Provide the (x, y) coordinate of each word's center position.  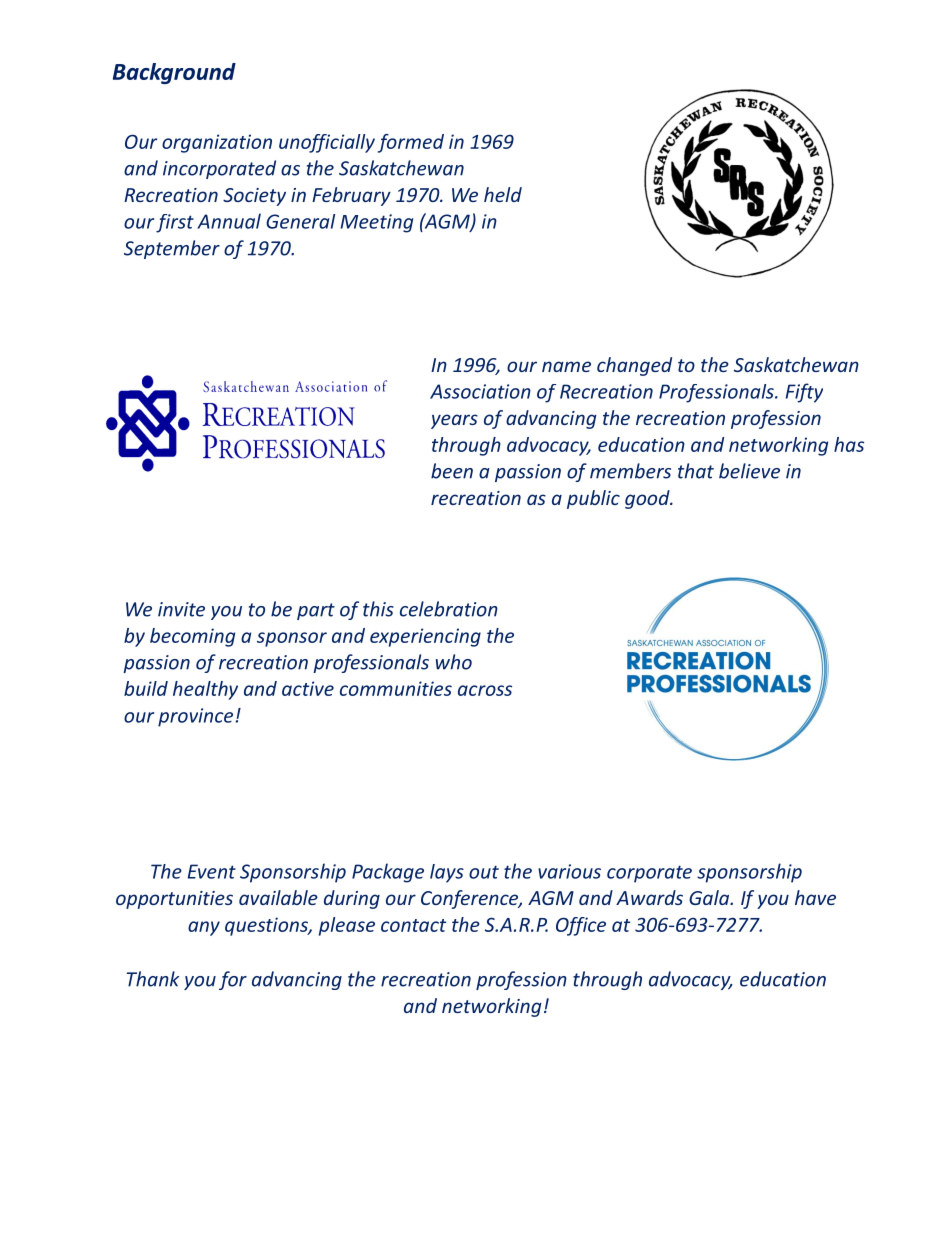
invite (181, 609)
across (485, 690)
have (815, 897)
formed (411, 143)
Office (581, 926)
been (452, 471)
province (195, 717)
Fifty (804, 393)
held (503, 194)
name (566, 366)
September (172, 249)
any (204, 928)
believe (749, 471)
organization (217, 143)
